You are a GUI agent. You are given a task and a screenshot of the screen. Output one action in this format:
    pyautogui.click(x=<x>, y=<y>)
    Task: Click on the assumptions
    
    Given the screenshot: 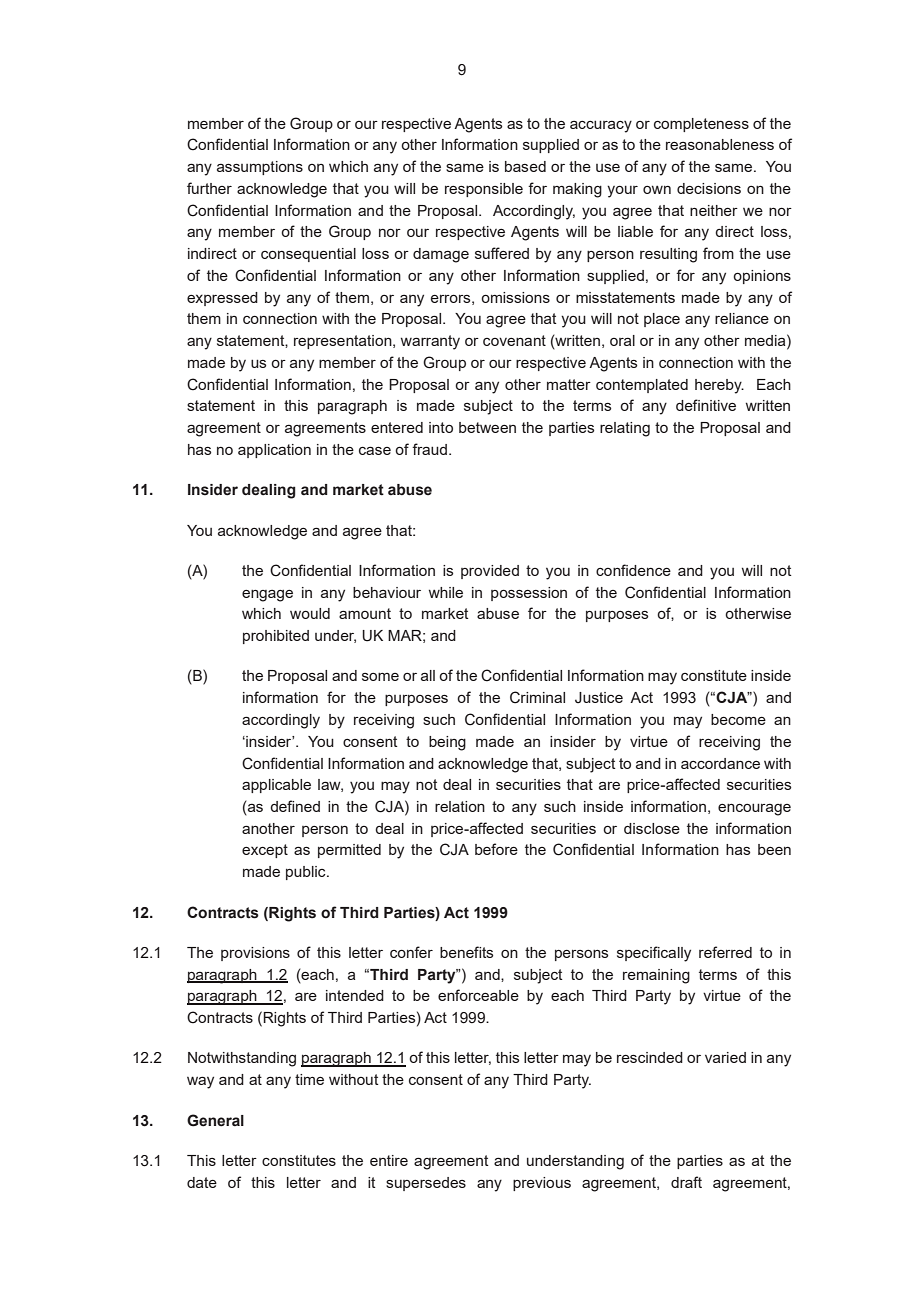 What is the action you would take?
    pyautogui.click(x=260, y=168)
